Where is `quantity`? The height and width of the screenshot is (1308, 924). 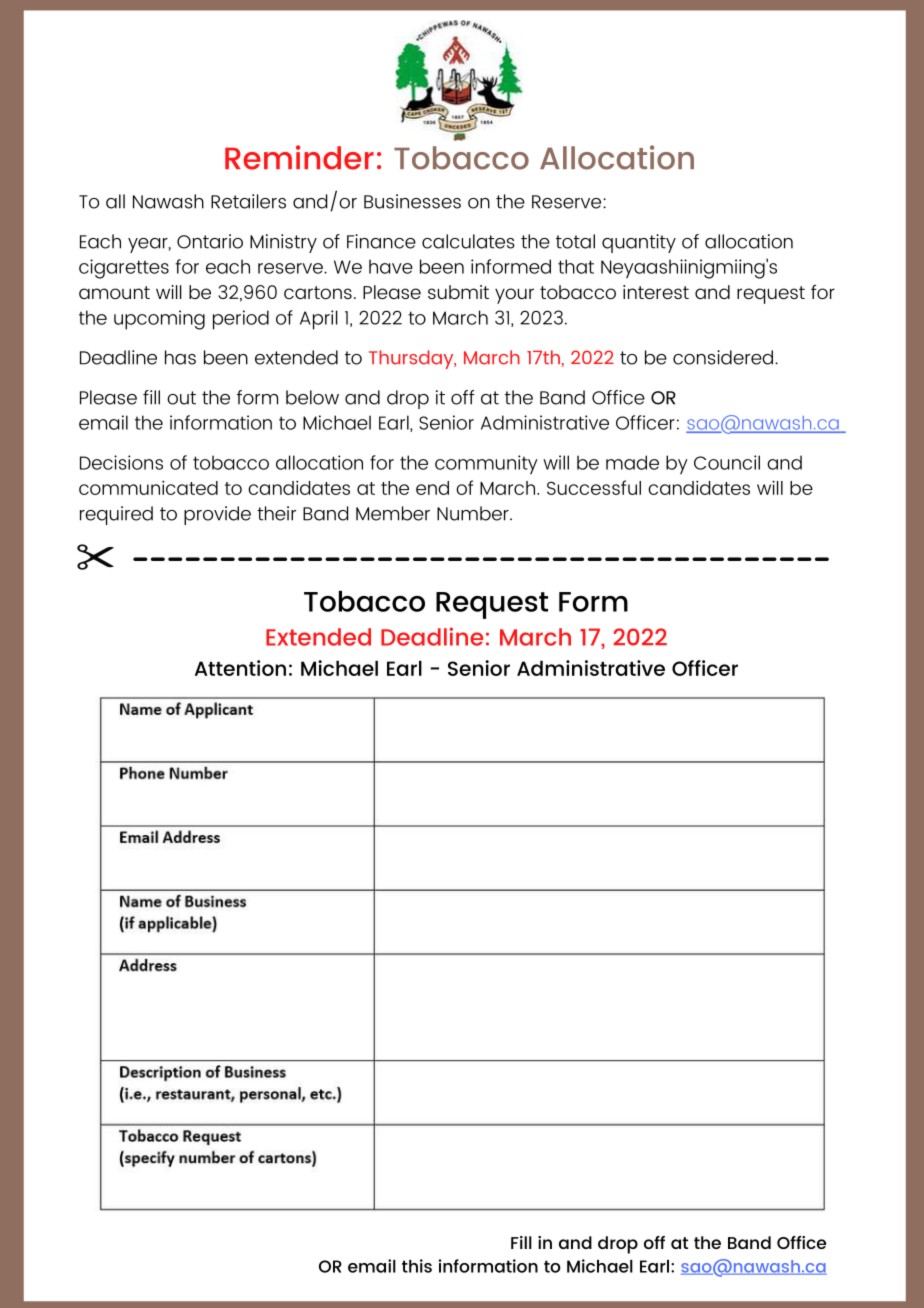 quantity is located at coordinates (639, 243).
